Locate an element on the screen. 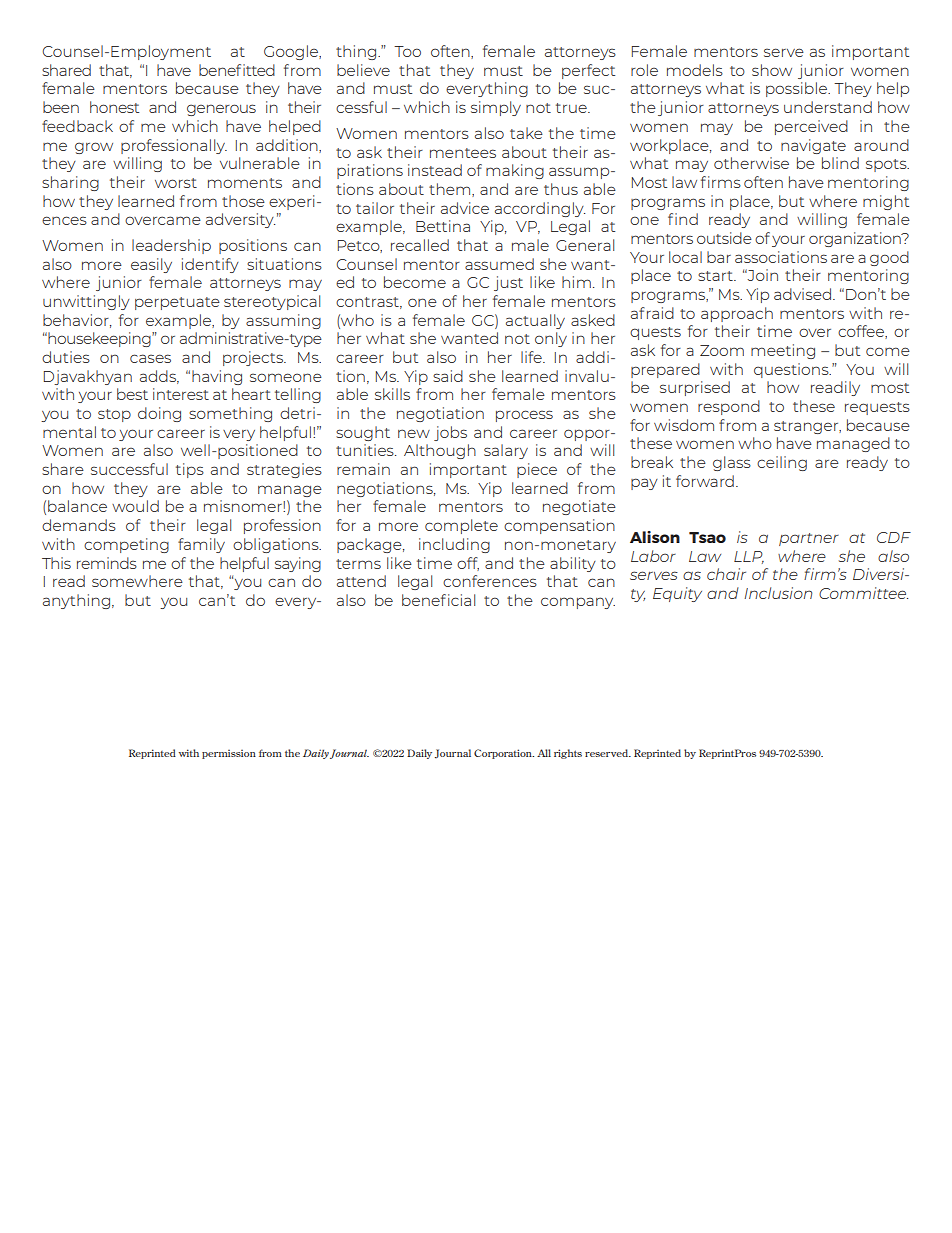 The width and height of the screenshot is (952, 1233). benefitted is located at coordinates (237, 70).
